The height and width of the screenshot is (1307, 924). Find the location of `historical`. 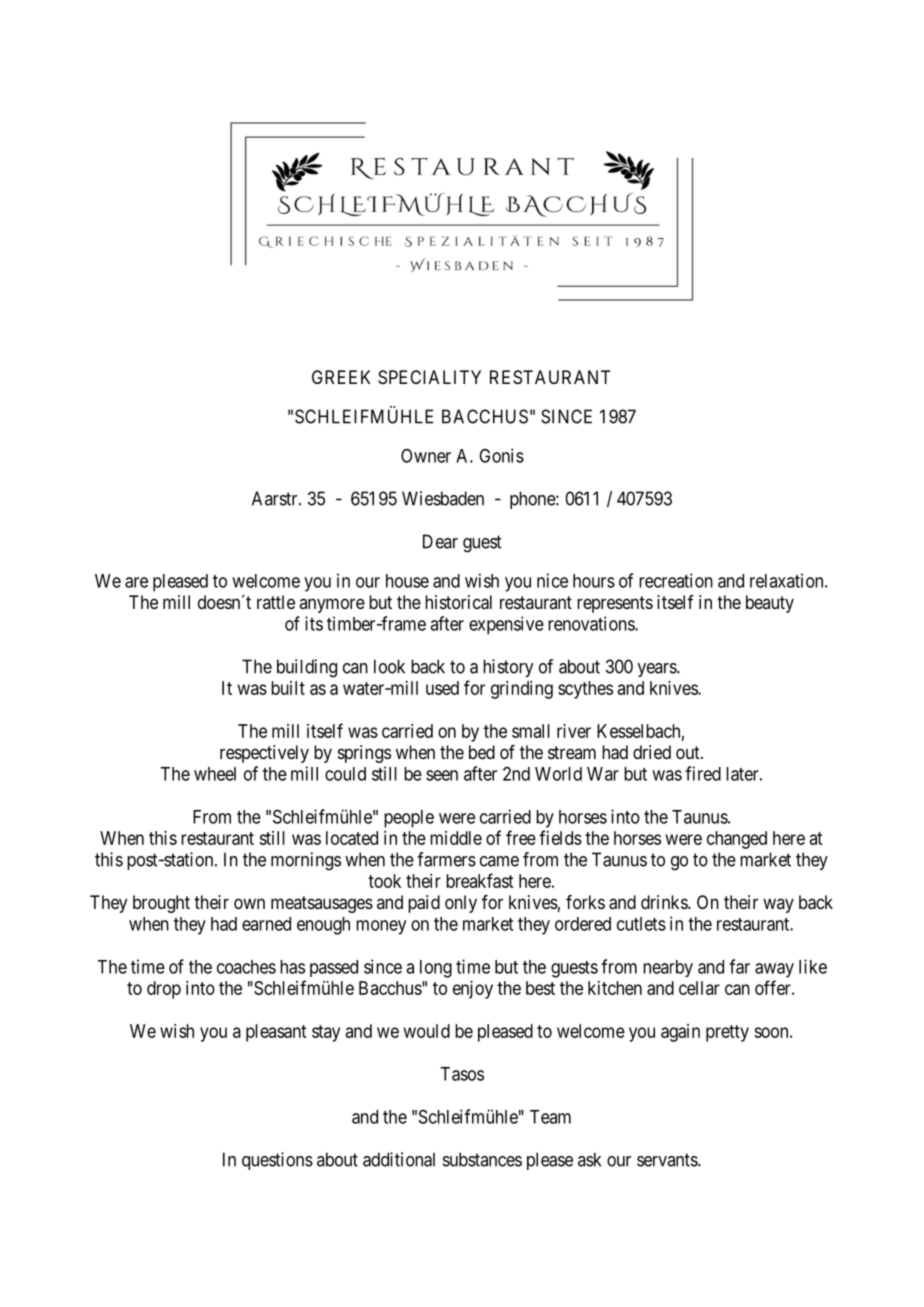

historical is located at coordinates (458, 602).
